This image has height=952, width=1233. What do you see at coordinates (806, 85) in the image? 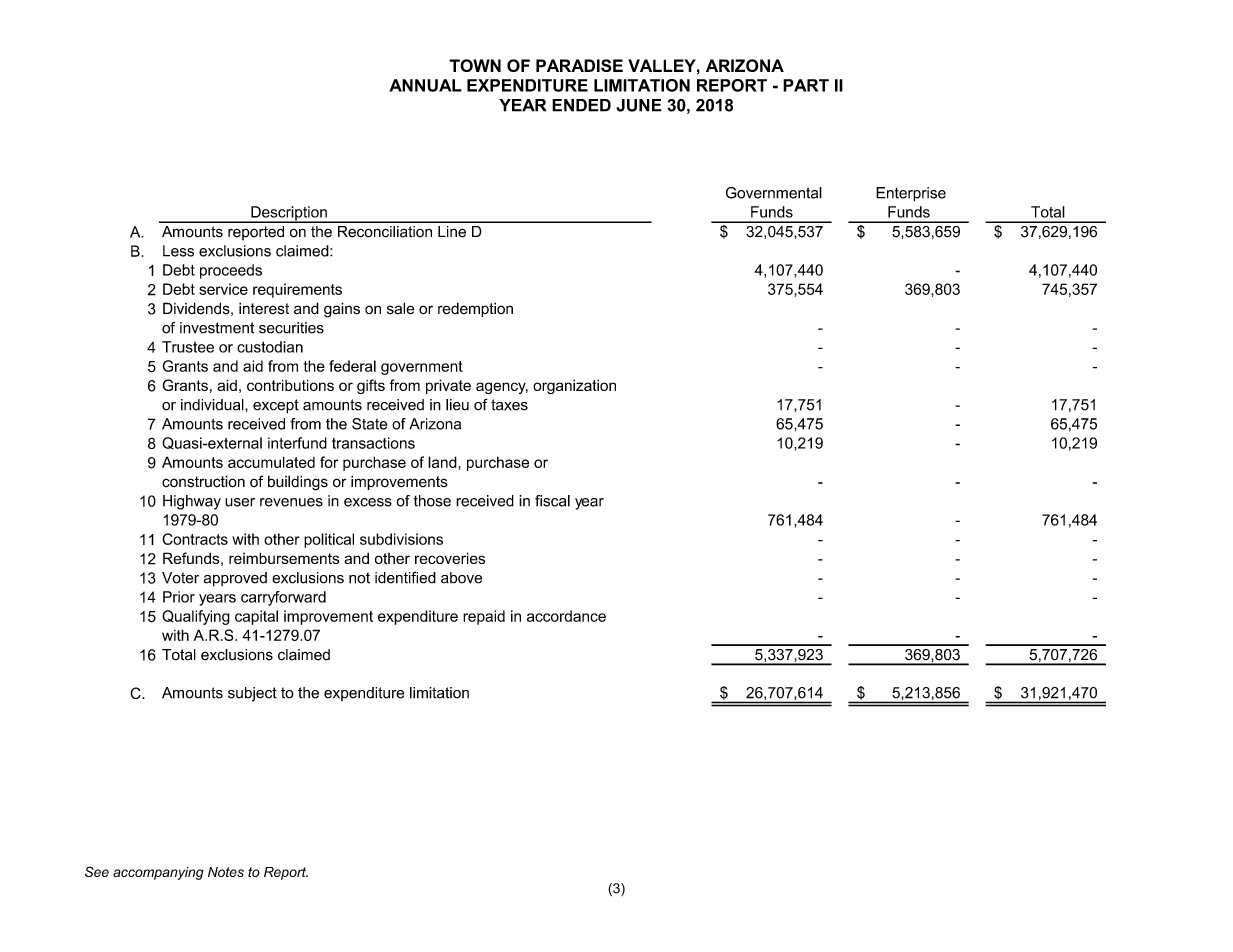
I see `PART` at bounding box center [806, 85].
